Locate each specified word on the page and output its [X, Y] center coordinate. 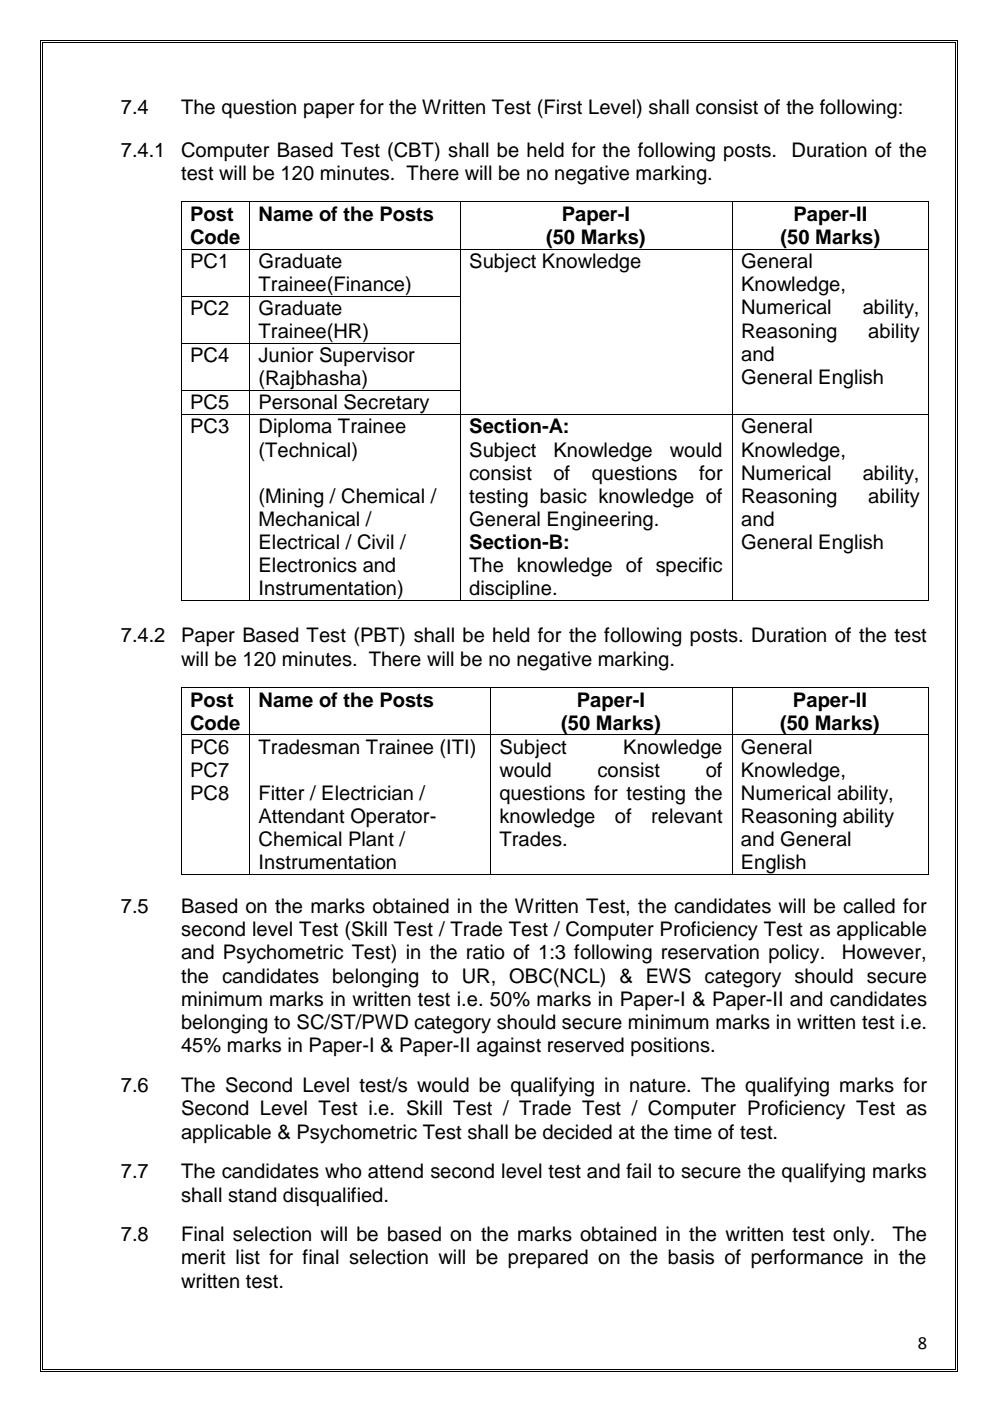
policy [795, 954]
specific [689, 566]
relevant [687, 816]
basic [563, 496]
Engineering [600, 521]
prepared [548, 1258]
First [563, 107]
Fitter [282, 793]
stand [252, 1195]
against [509, 1047]
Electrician [367, 793]
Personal [298, 402]
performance [807, 1258]
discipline [510, 590]
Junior [286, 355]
